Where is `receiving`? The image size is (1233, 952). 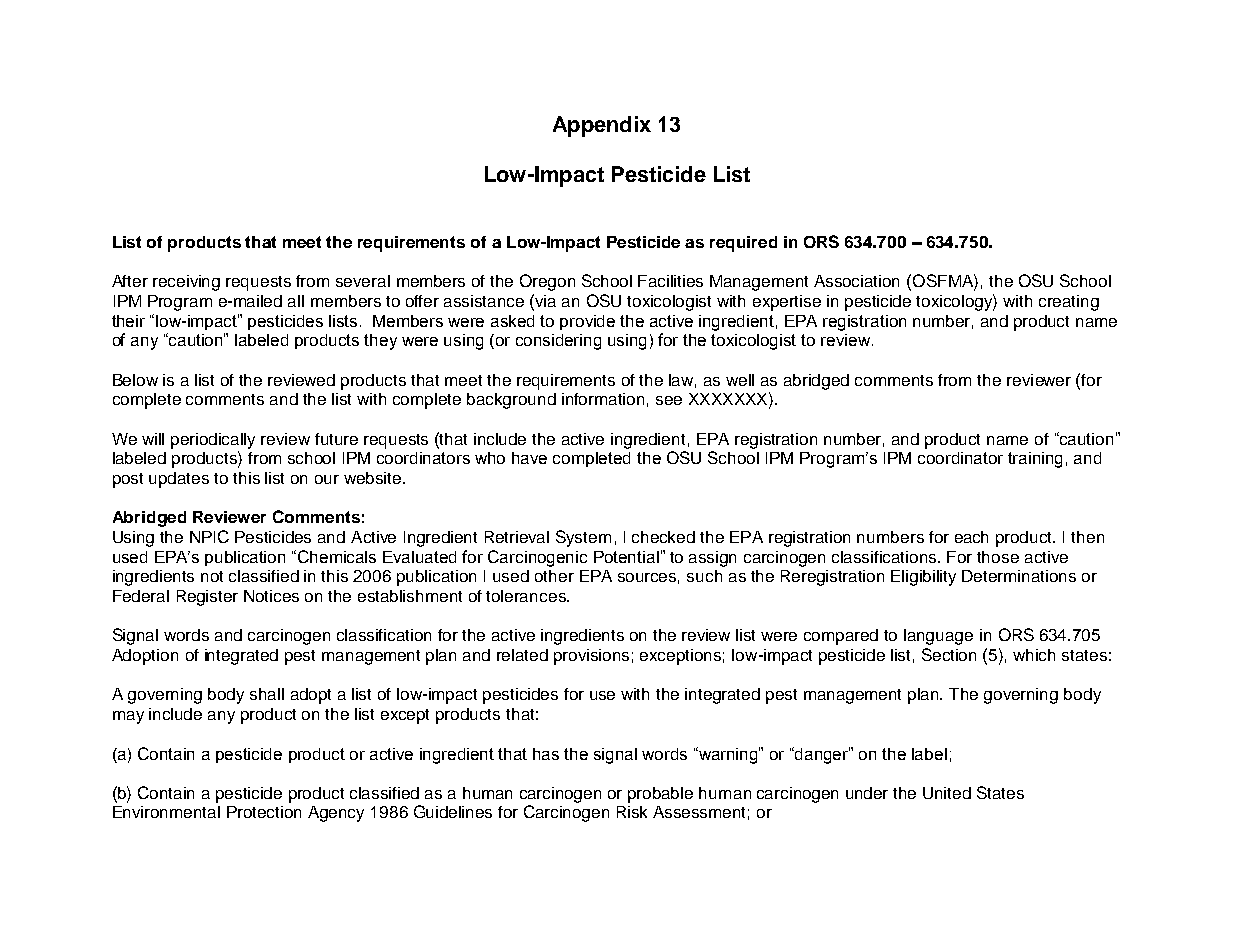 receiving is located at coordinates (186, 283).
